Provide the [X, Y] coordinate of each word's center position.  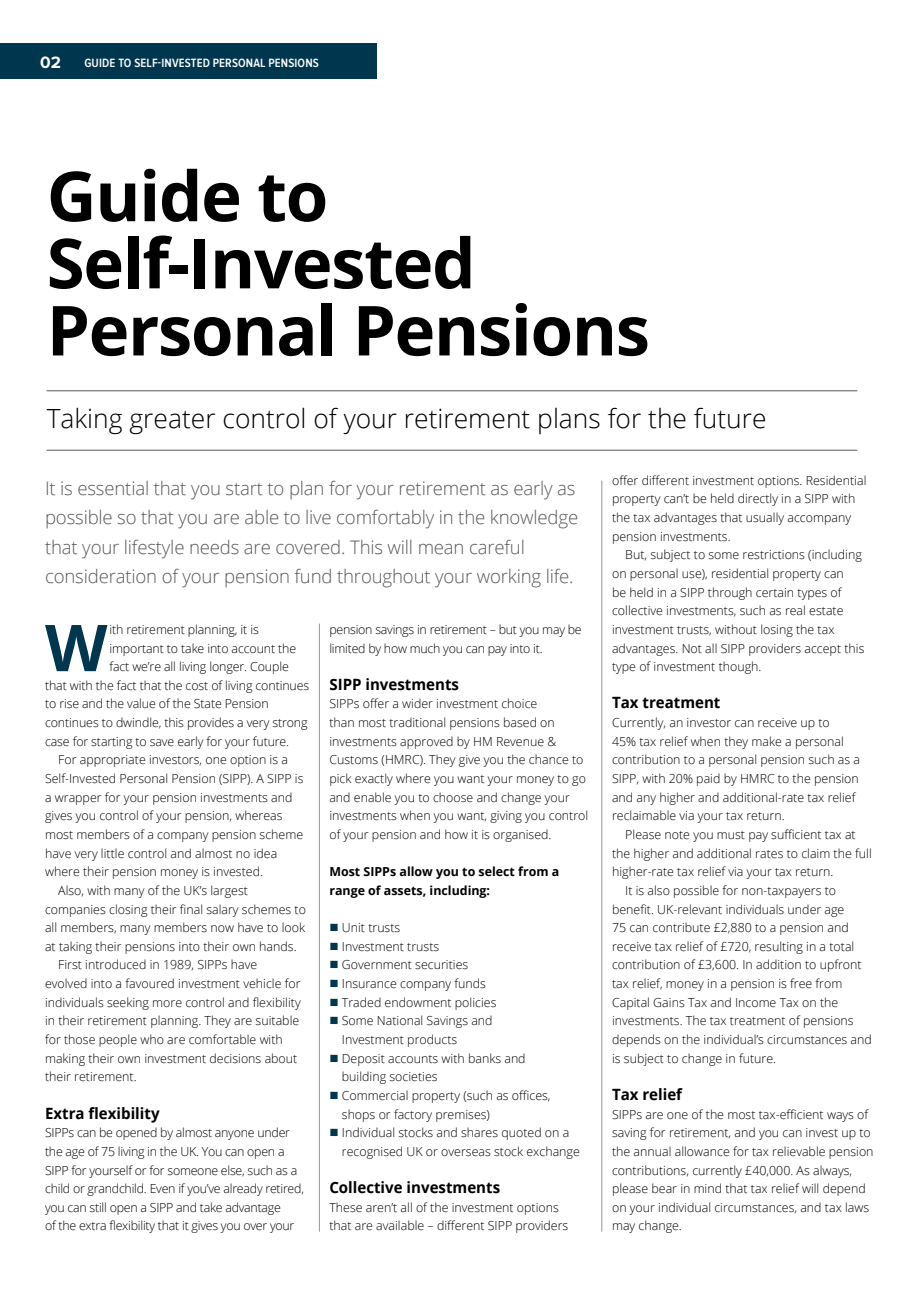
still [98, 1207]
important [137, 650]
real [795, 610]
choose [453, 797]
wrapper [78, 800]
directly [758, 499]
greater [172, 422]
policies [475, 1003]
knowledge [534, 519]
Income [756, 1002]
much [425, 648]
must [731, 835]
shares [479, 1132]
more [167, 1003]
